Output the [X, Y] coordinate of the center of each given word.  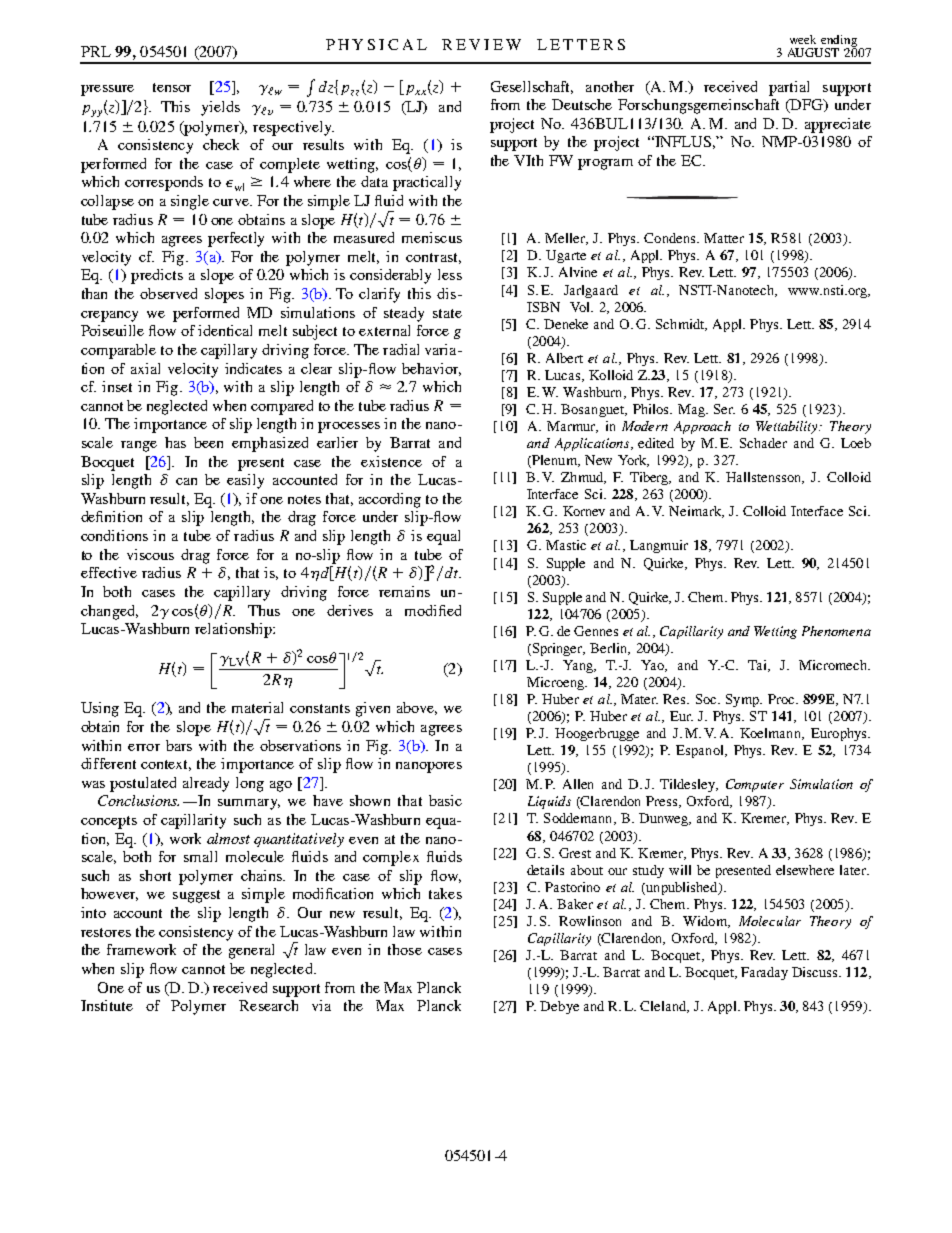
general [251, 951]
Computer [755, 785]
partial [789, 88]
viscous [150, 554]
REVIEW [481, 44]
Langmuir [659, 546]
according [390, 500]
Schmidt [681, 325]
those [405, 949]
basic [445, 800]
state [447, 313]
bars [179, 745]
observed [168, 293]
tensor [172, 87]
